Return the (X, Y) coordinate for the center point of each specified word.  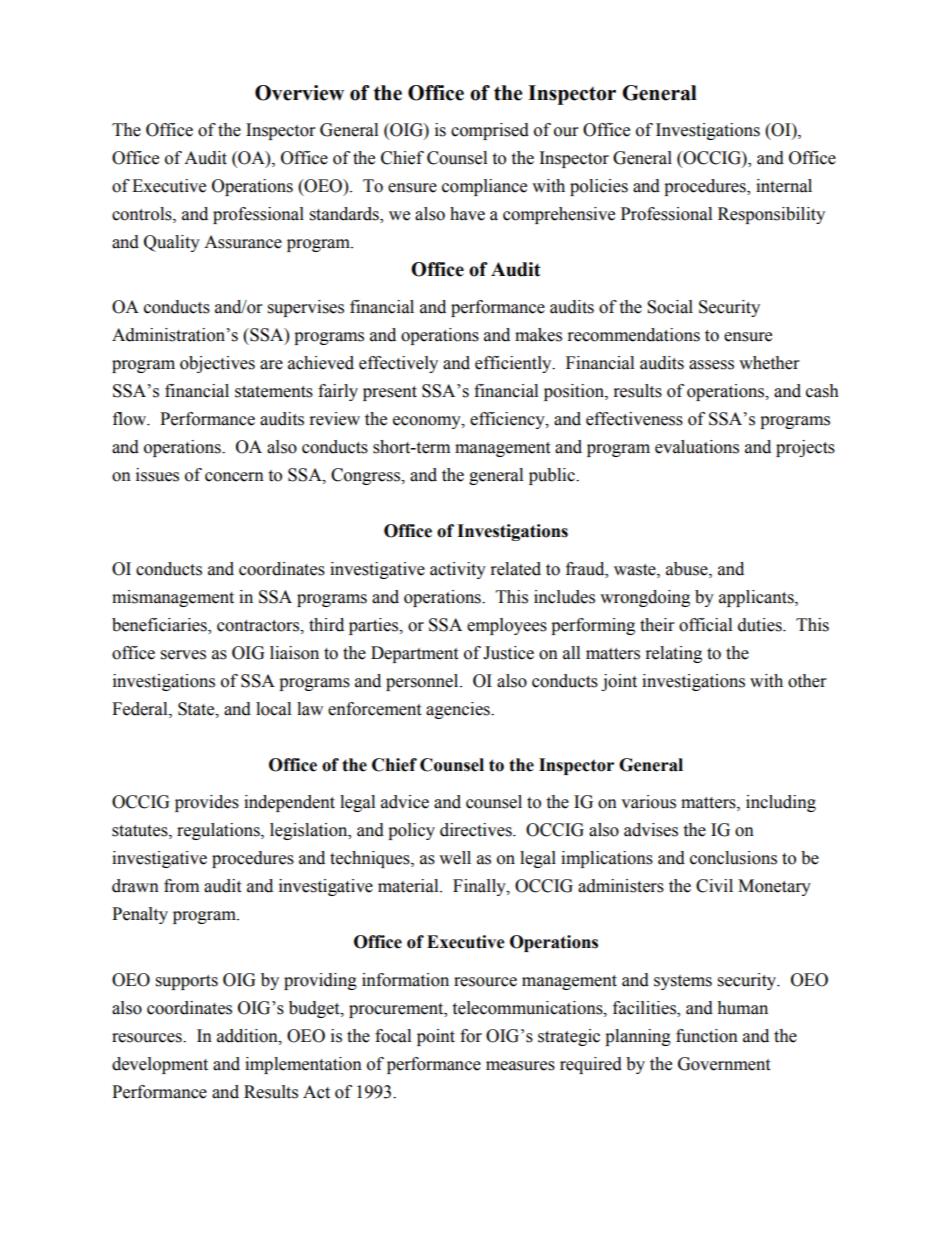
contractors (259, 626)
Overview (299, 93)
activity (458, 570)
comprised (490, 131)
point (436, 1037)
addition (248, 1036)
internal (784, 186)
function (707, 1036)
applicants (757, 598)
